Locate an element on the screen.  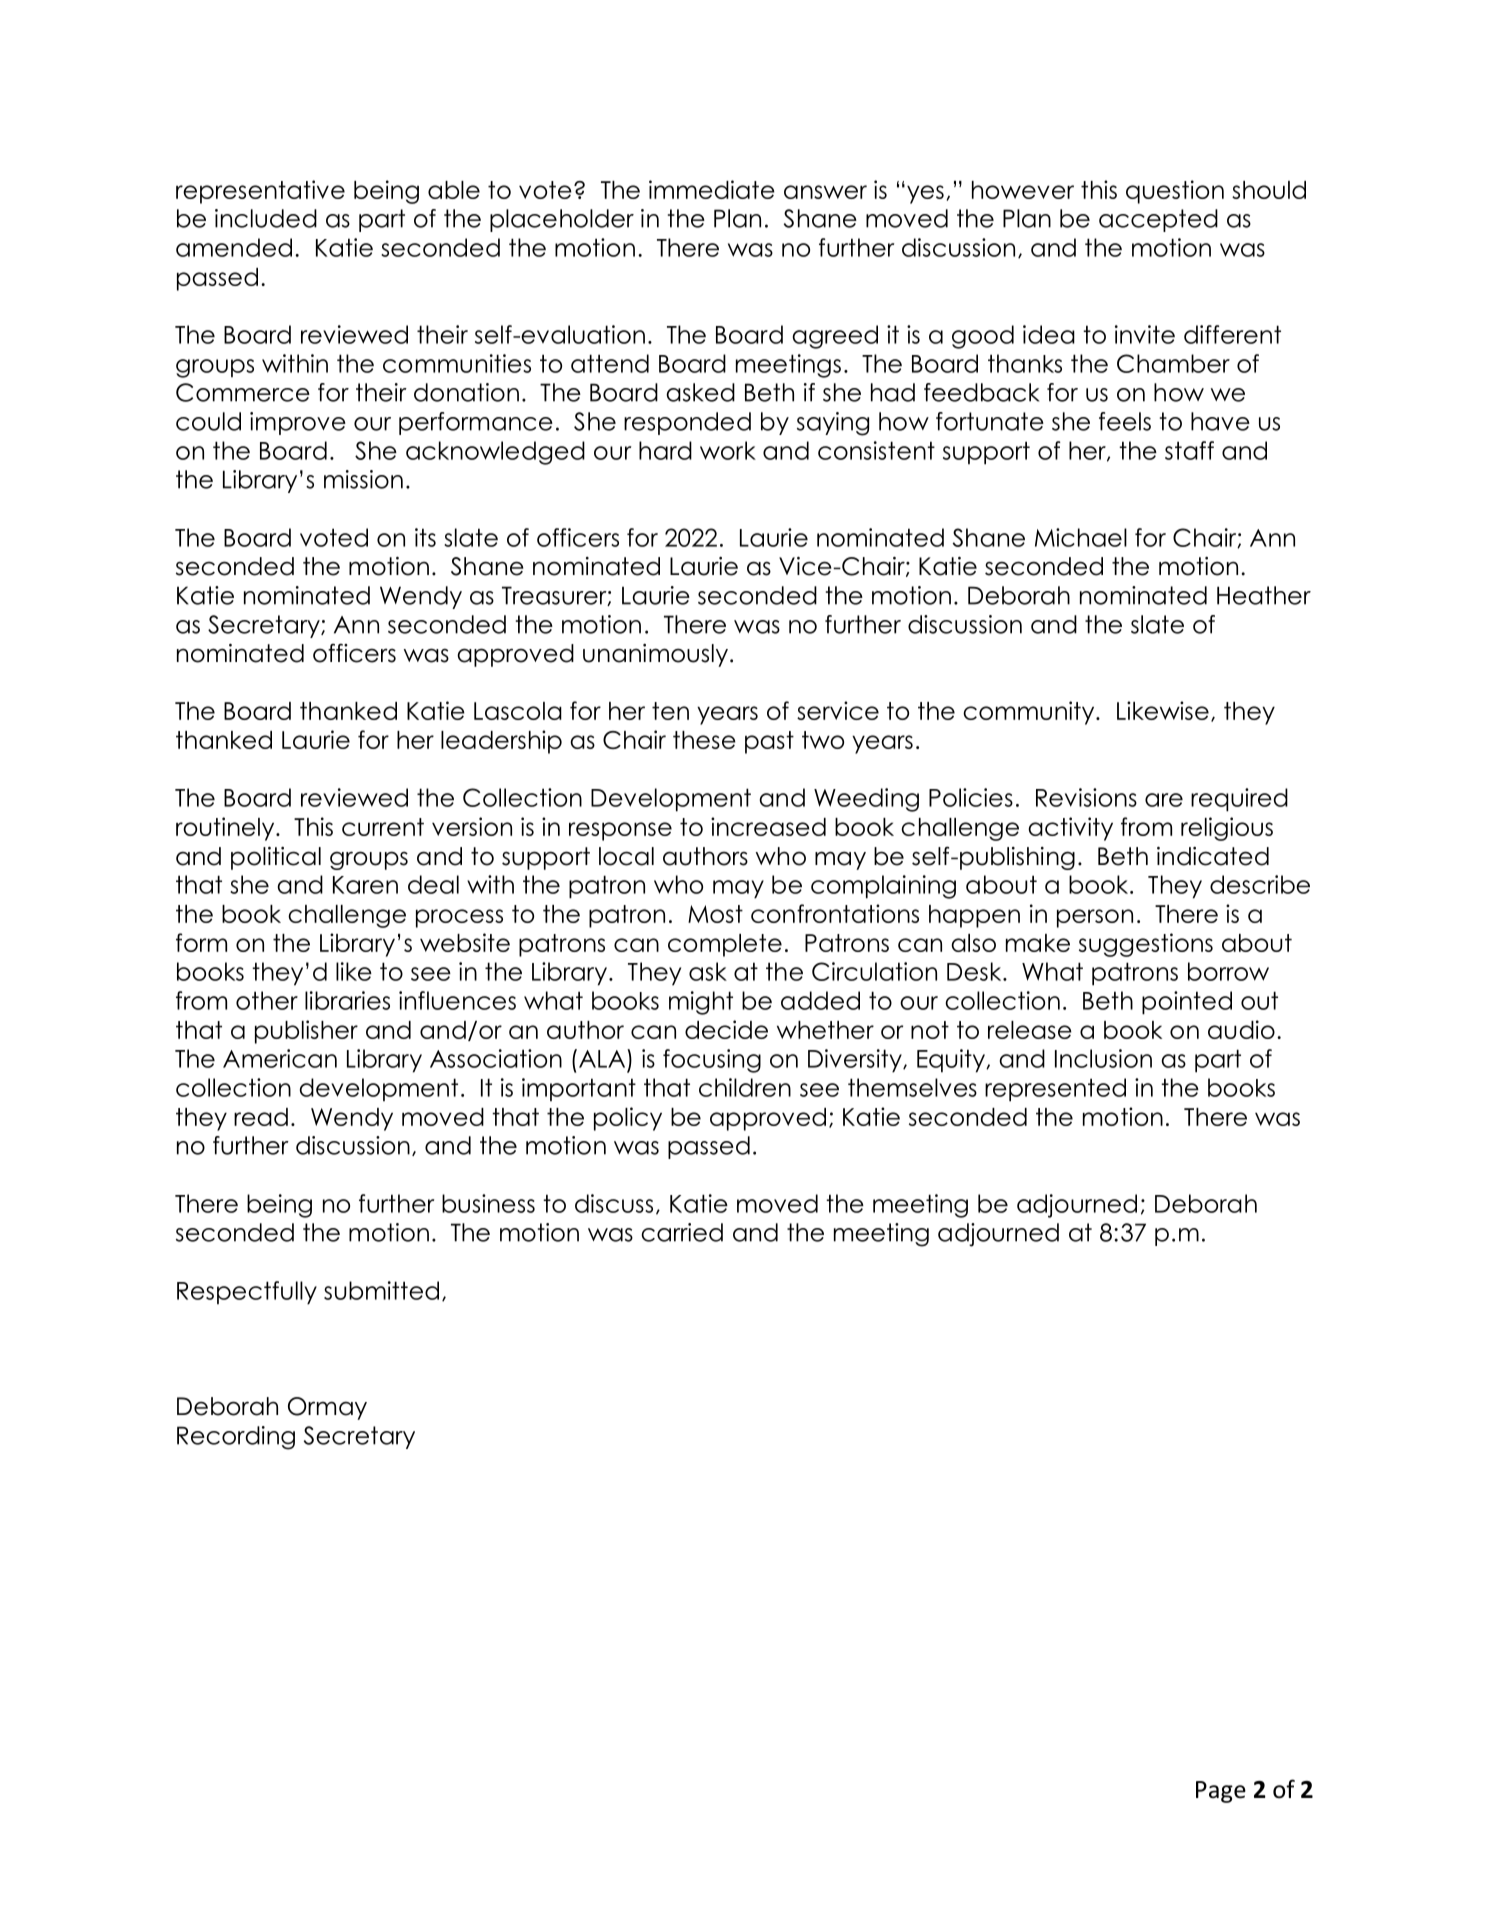
Recording is located at coordinates (236, 1438).
